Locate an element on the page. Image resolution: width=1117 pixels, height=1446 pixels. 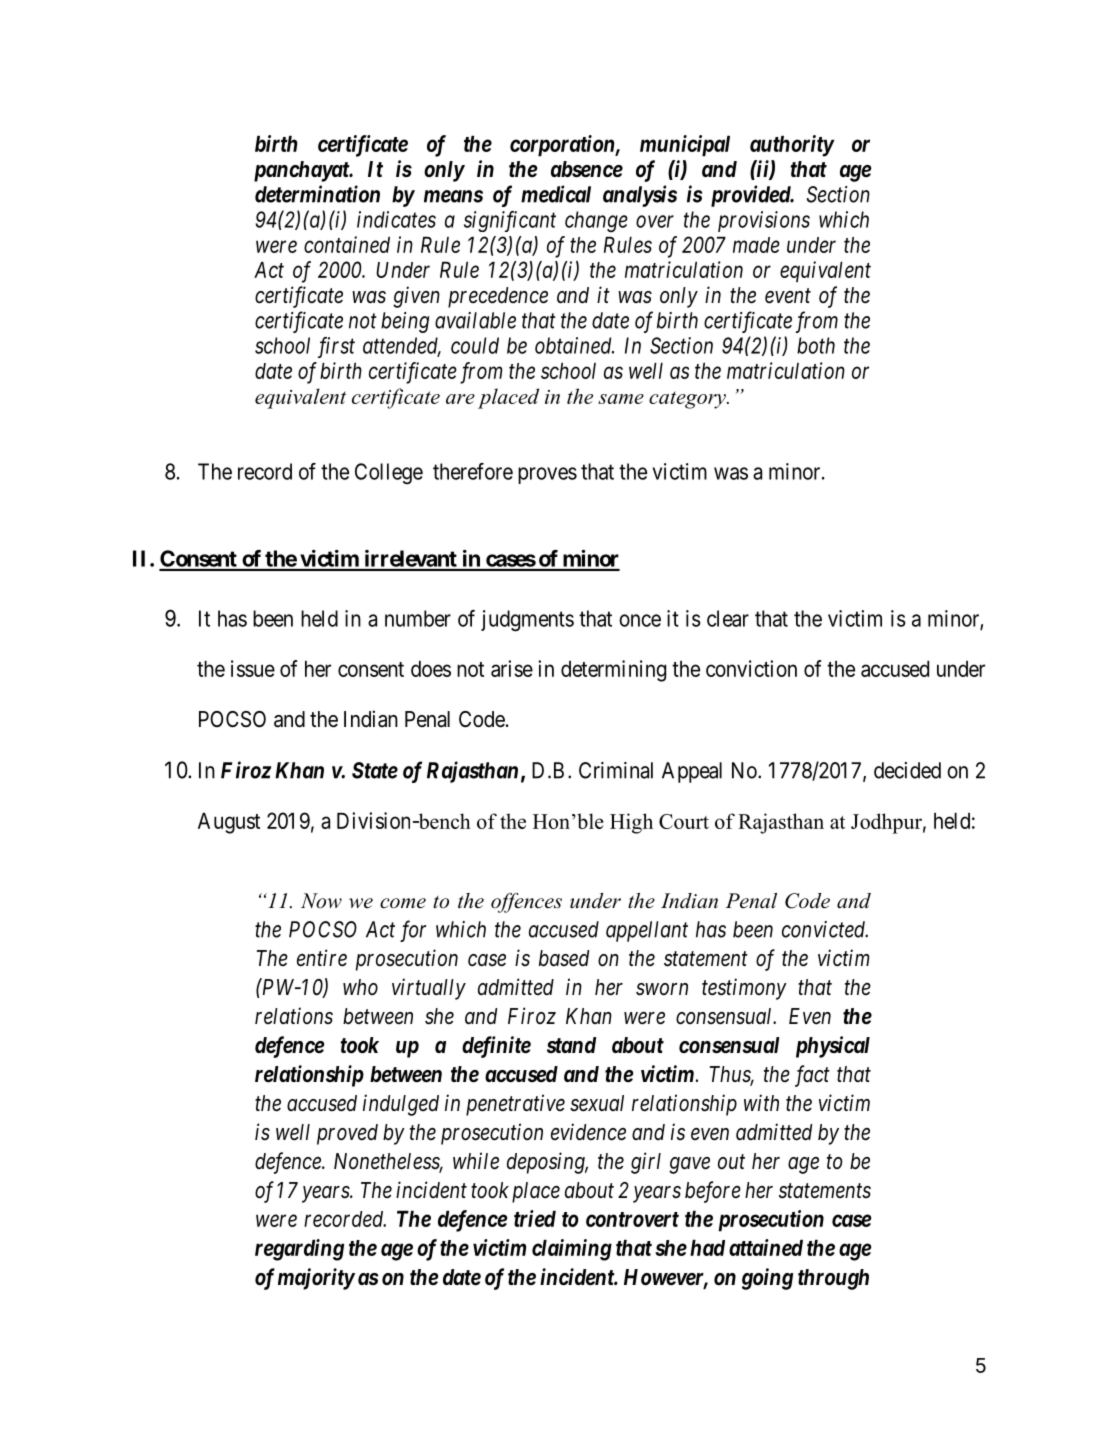
determining is located at coordinates (613, 671).
